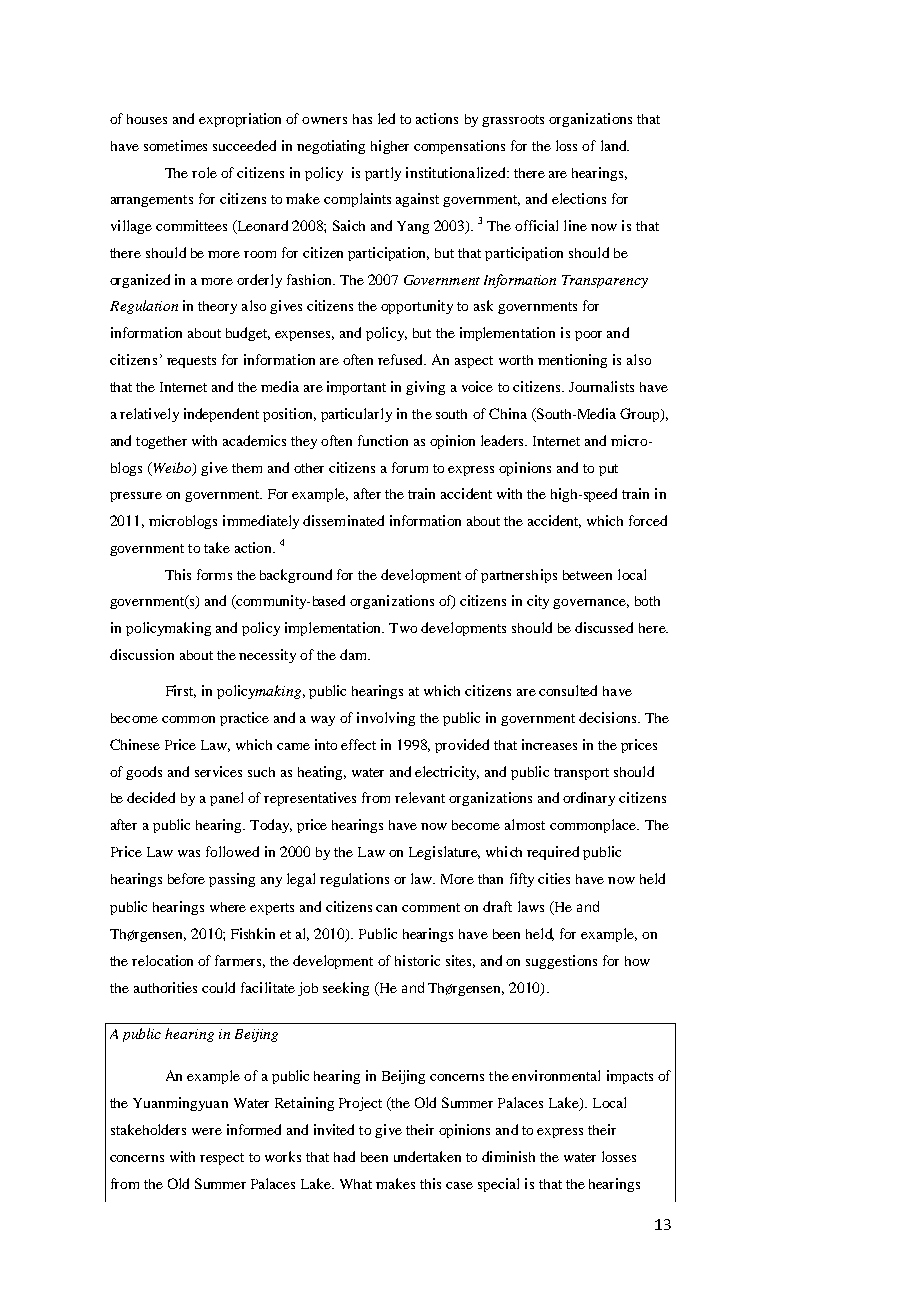 This document has width=924, height=1308. What do you see at coordinates (604, 627) in the document?
I see `discussed` at bounding box center [604, 627].
